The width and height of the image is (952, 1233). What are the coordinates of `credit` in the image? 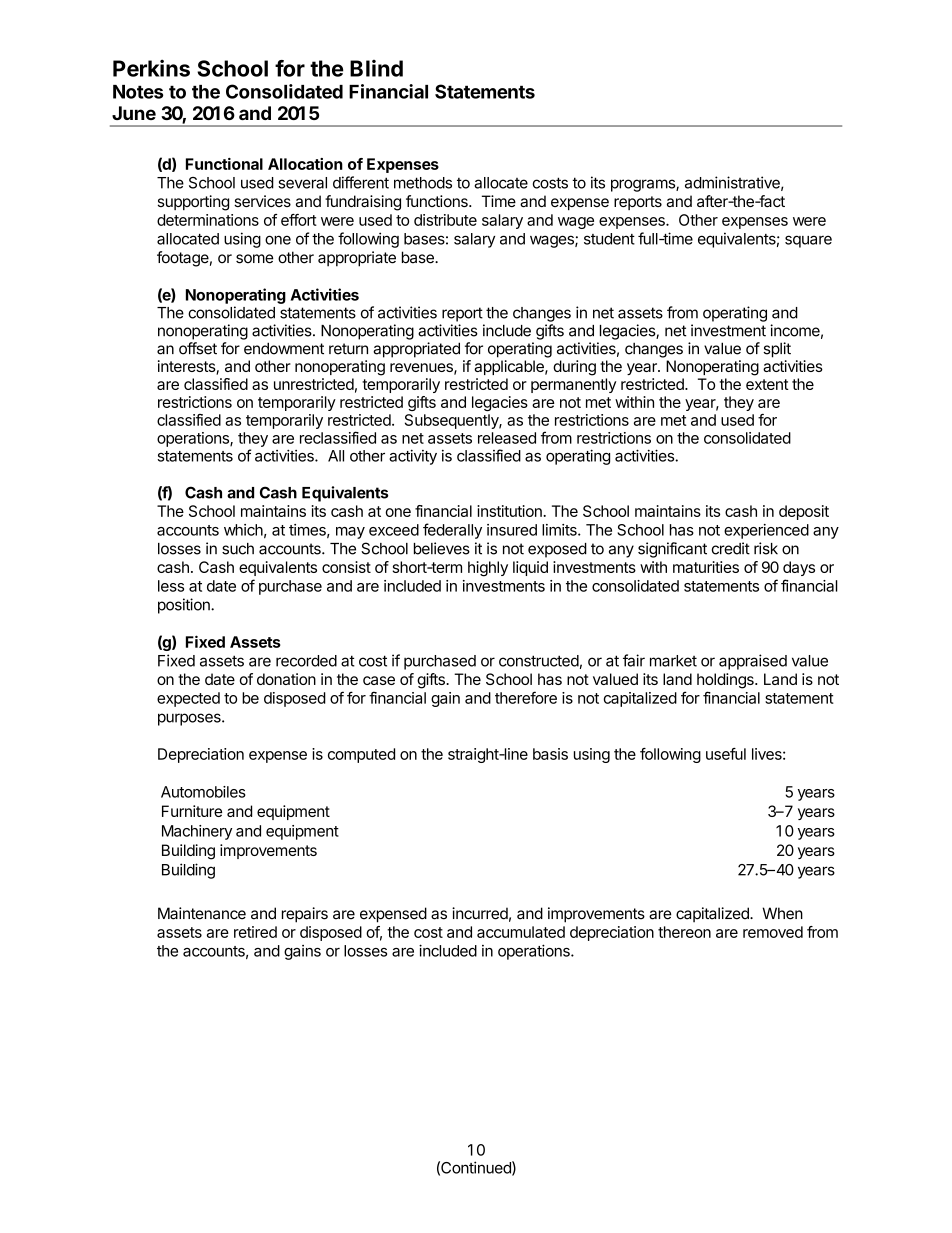 It's located at (731, 548).
